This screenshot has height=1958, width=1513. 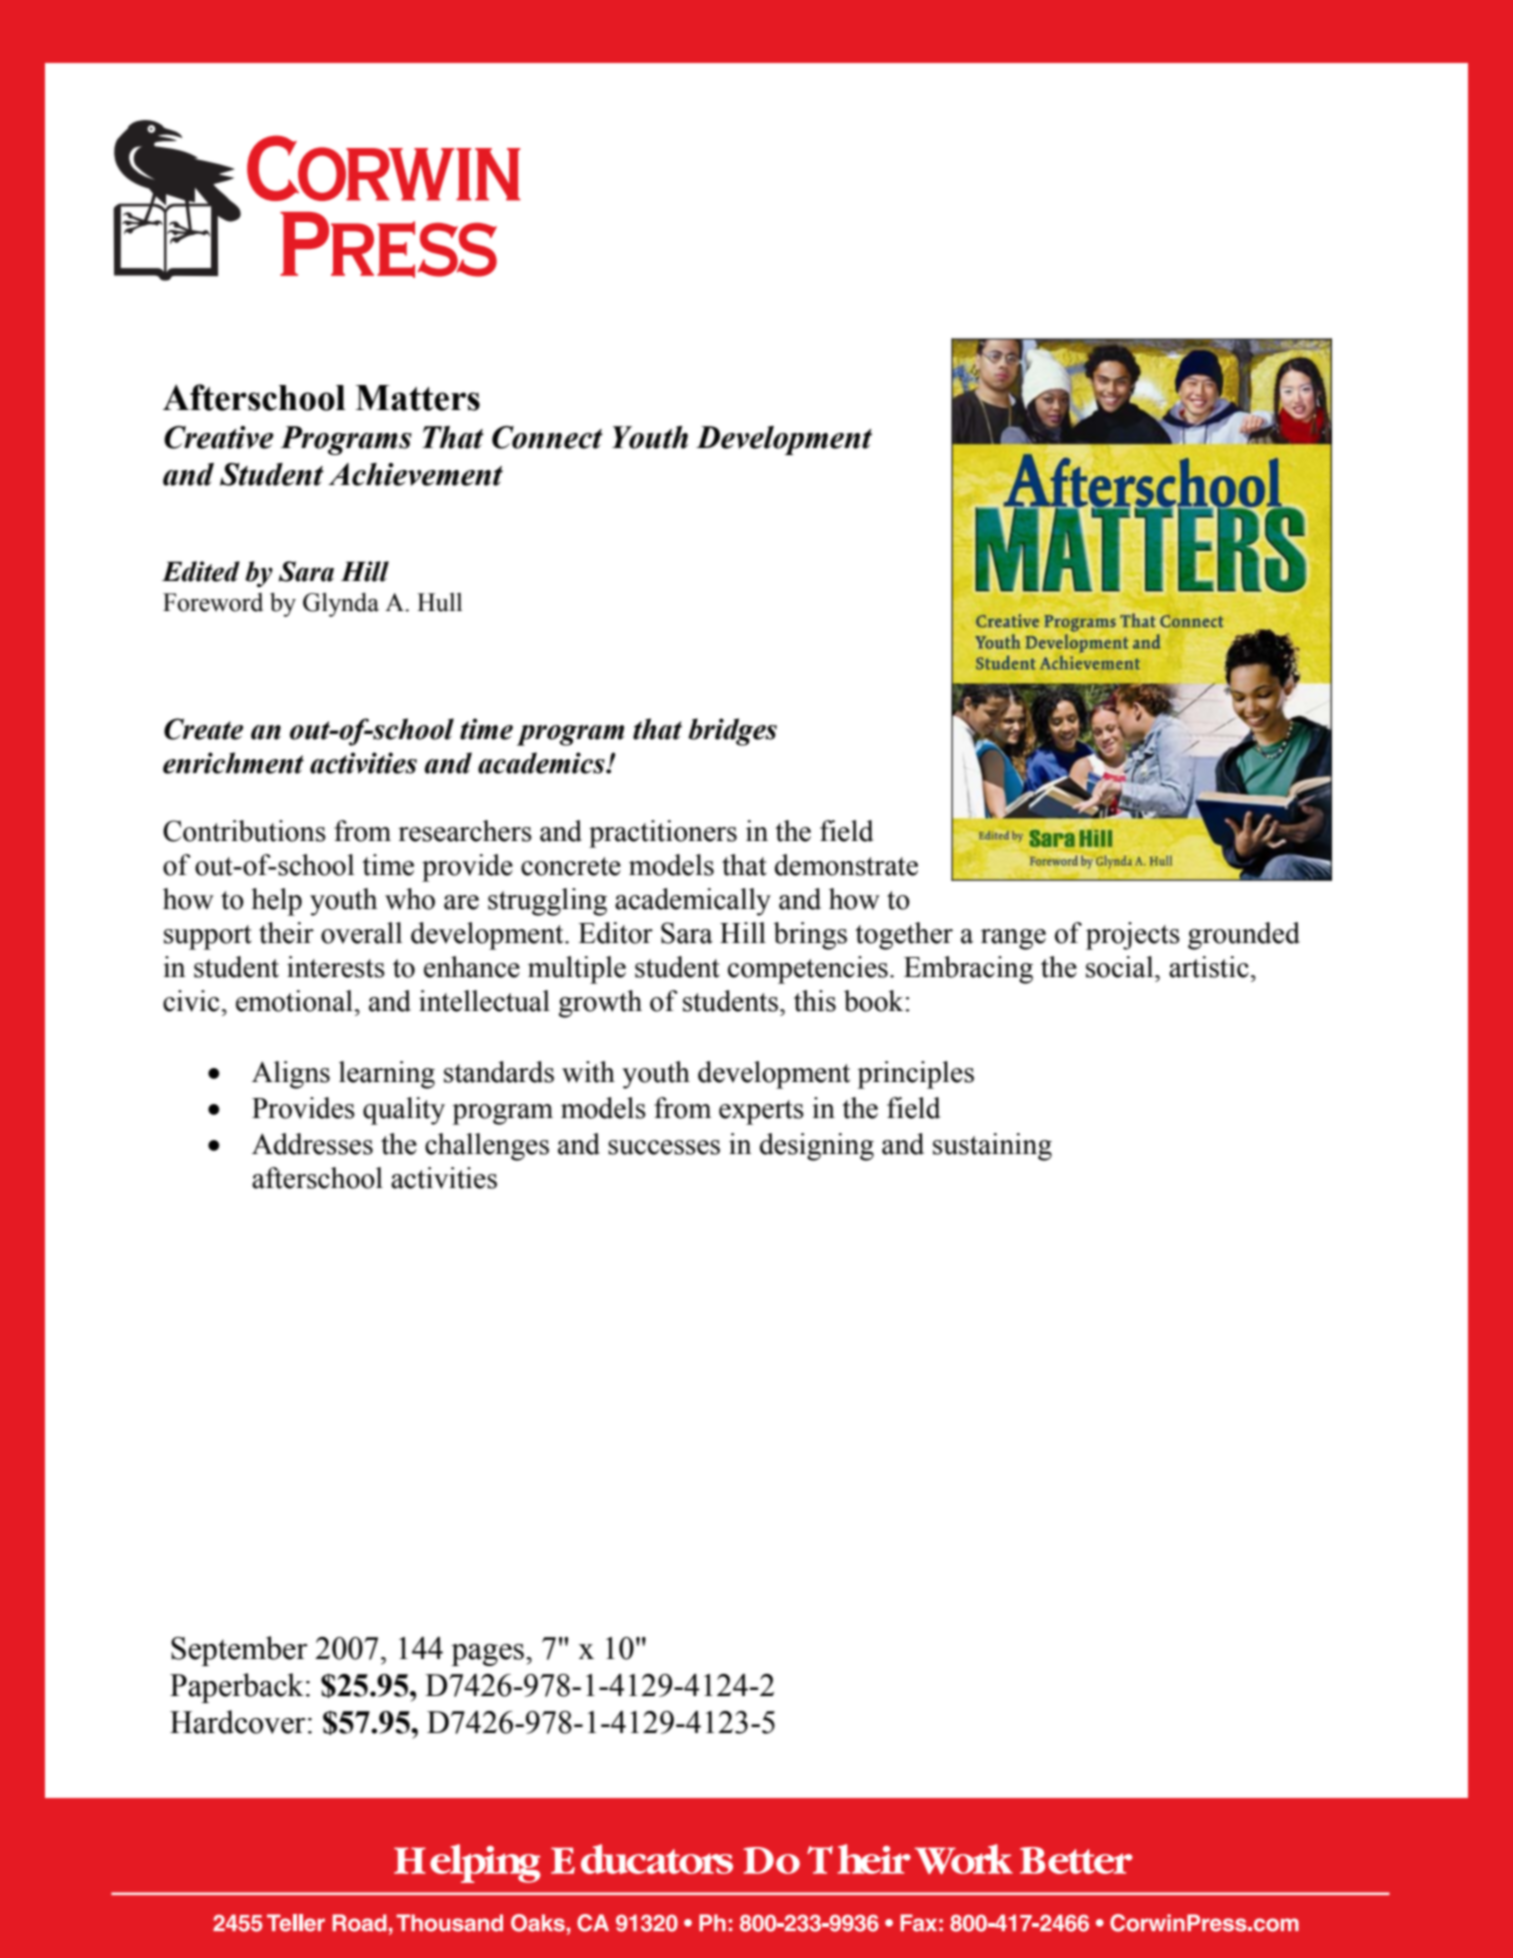 What do you see at coordinates (761, 1112) in the screenshot?
I see `experts` at bounding box center [761, 1112].
